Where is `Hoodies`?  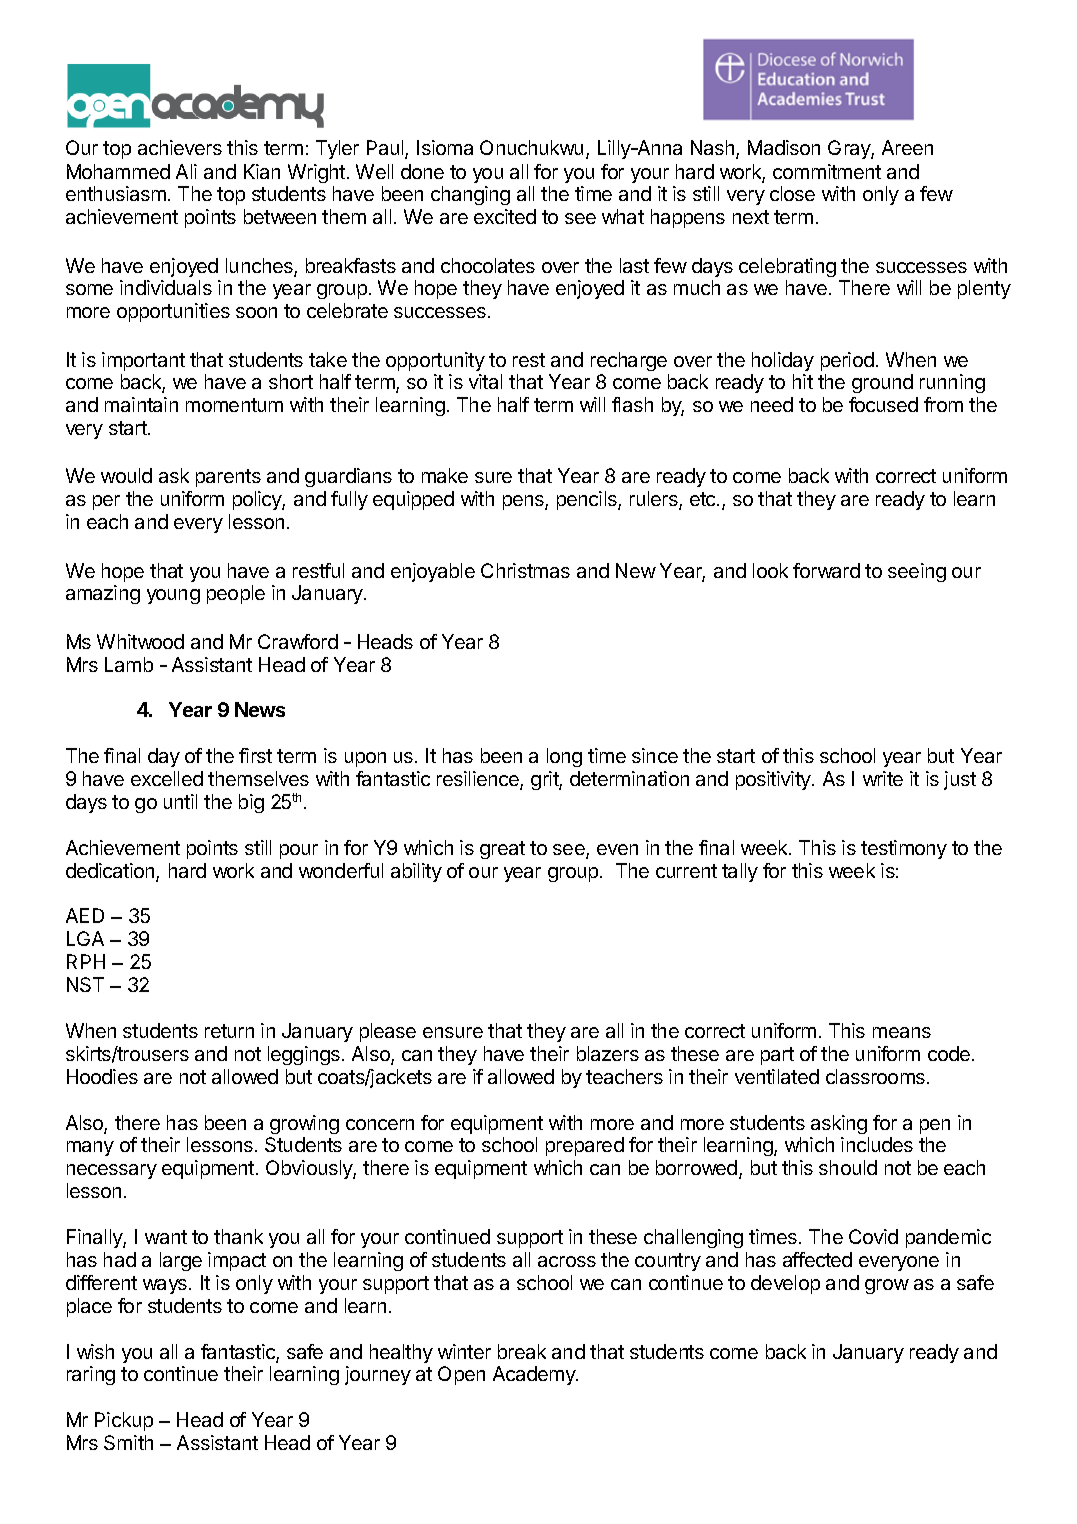
Hoodies is located at coordinates (102, 1076).
